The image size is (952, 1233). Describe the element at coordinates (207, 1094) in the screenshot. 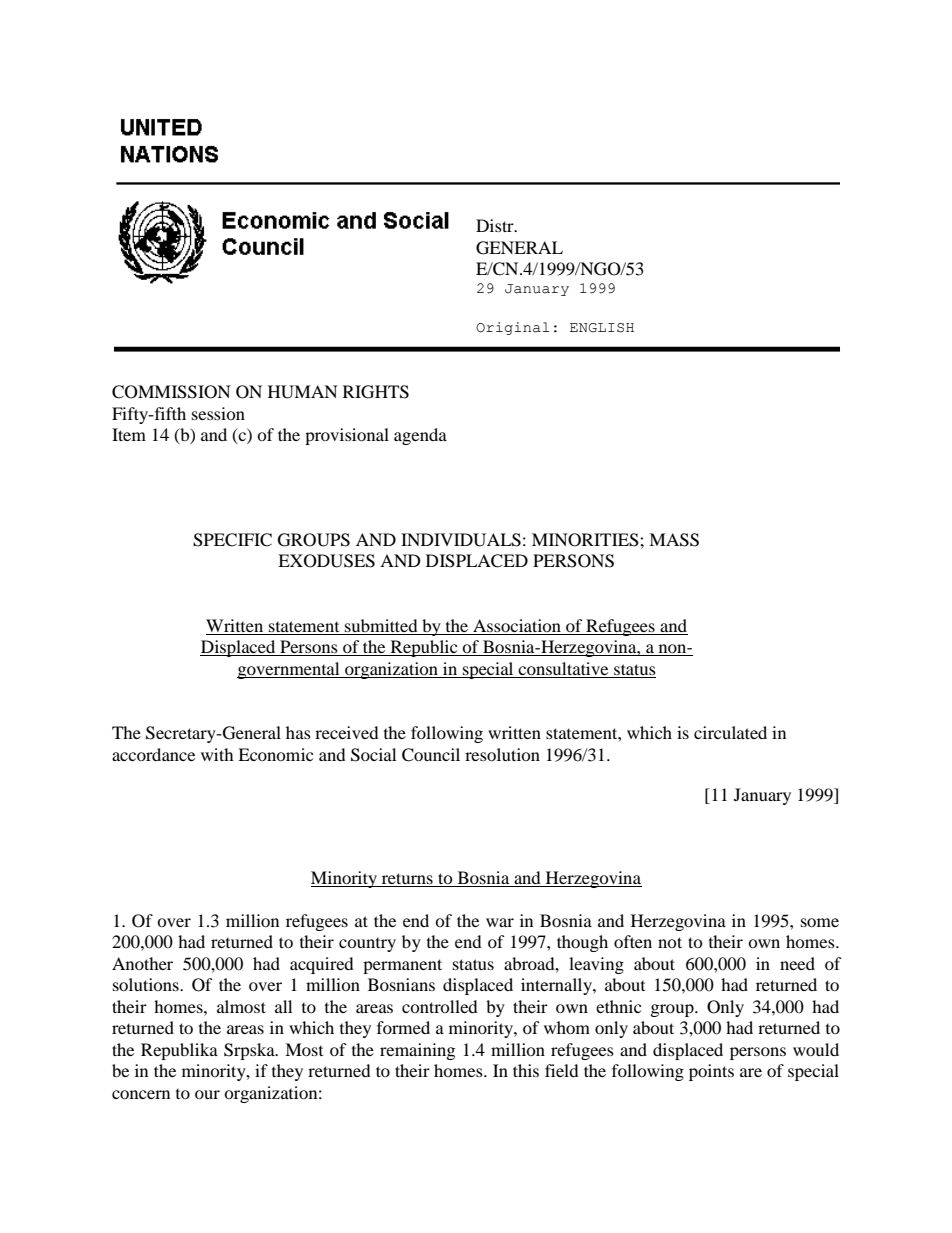

I see `our` at that location.
